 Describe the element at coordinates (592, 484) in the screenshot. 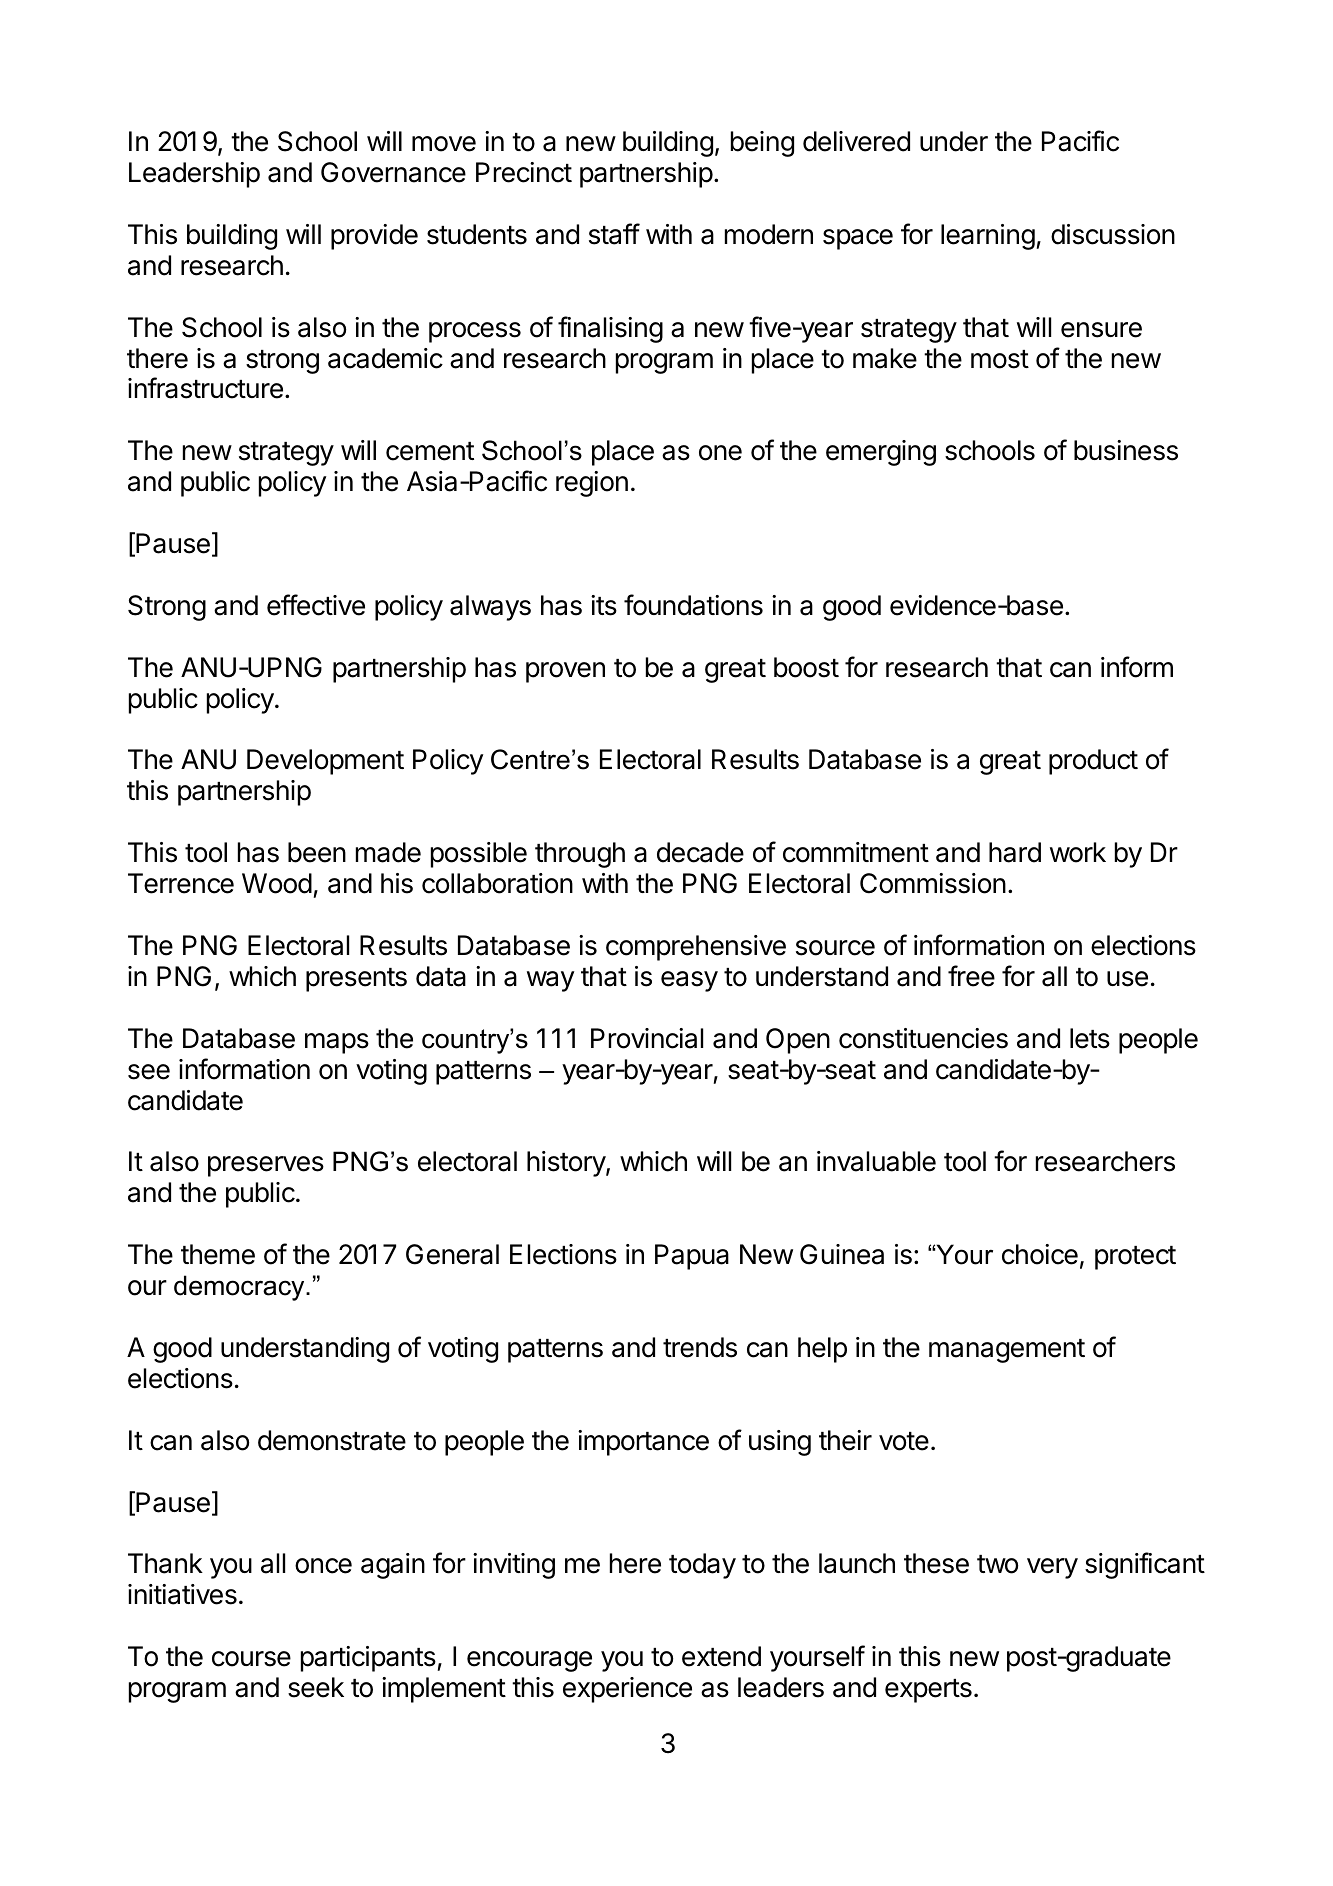

I see `region` at that location.
